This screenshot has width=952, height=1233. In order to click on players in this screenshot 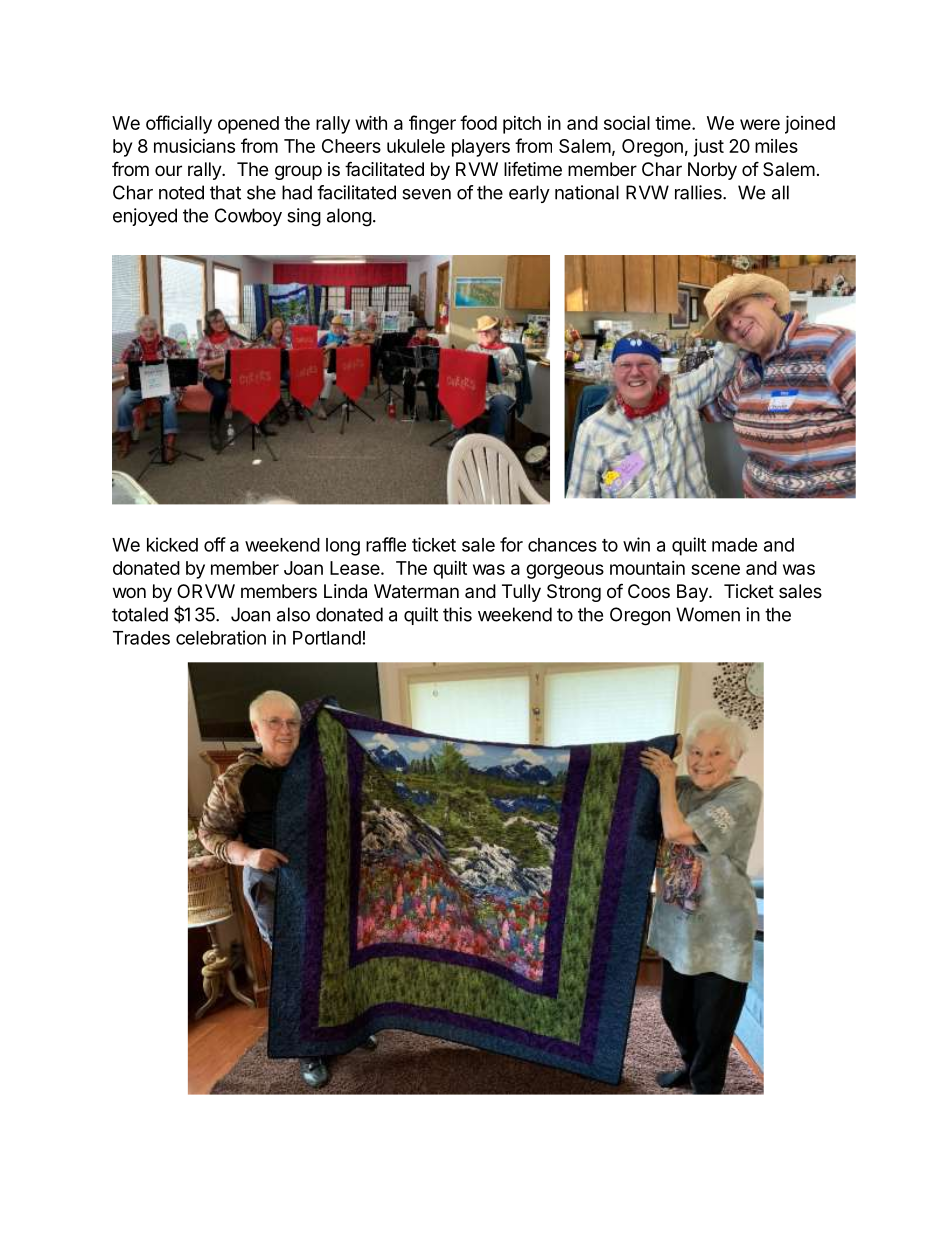, I will do `click(481, 148)`.
